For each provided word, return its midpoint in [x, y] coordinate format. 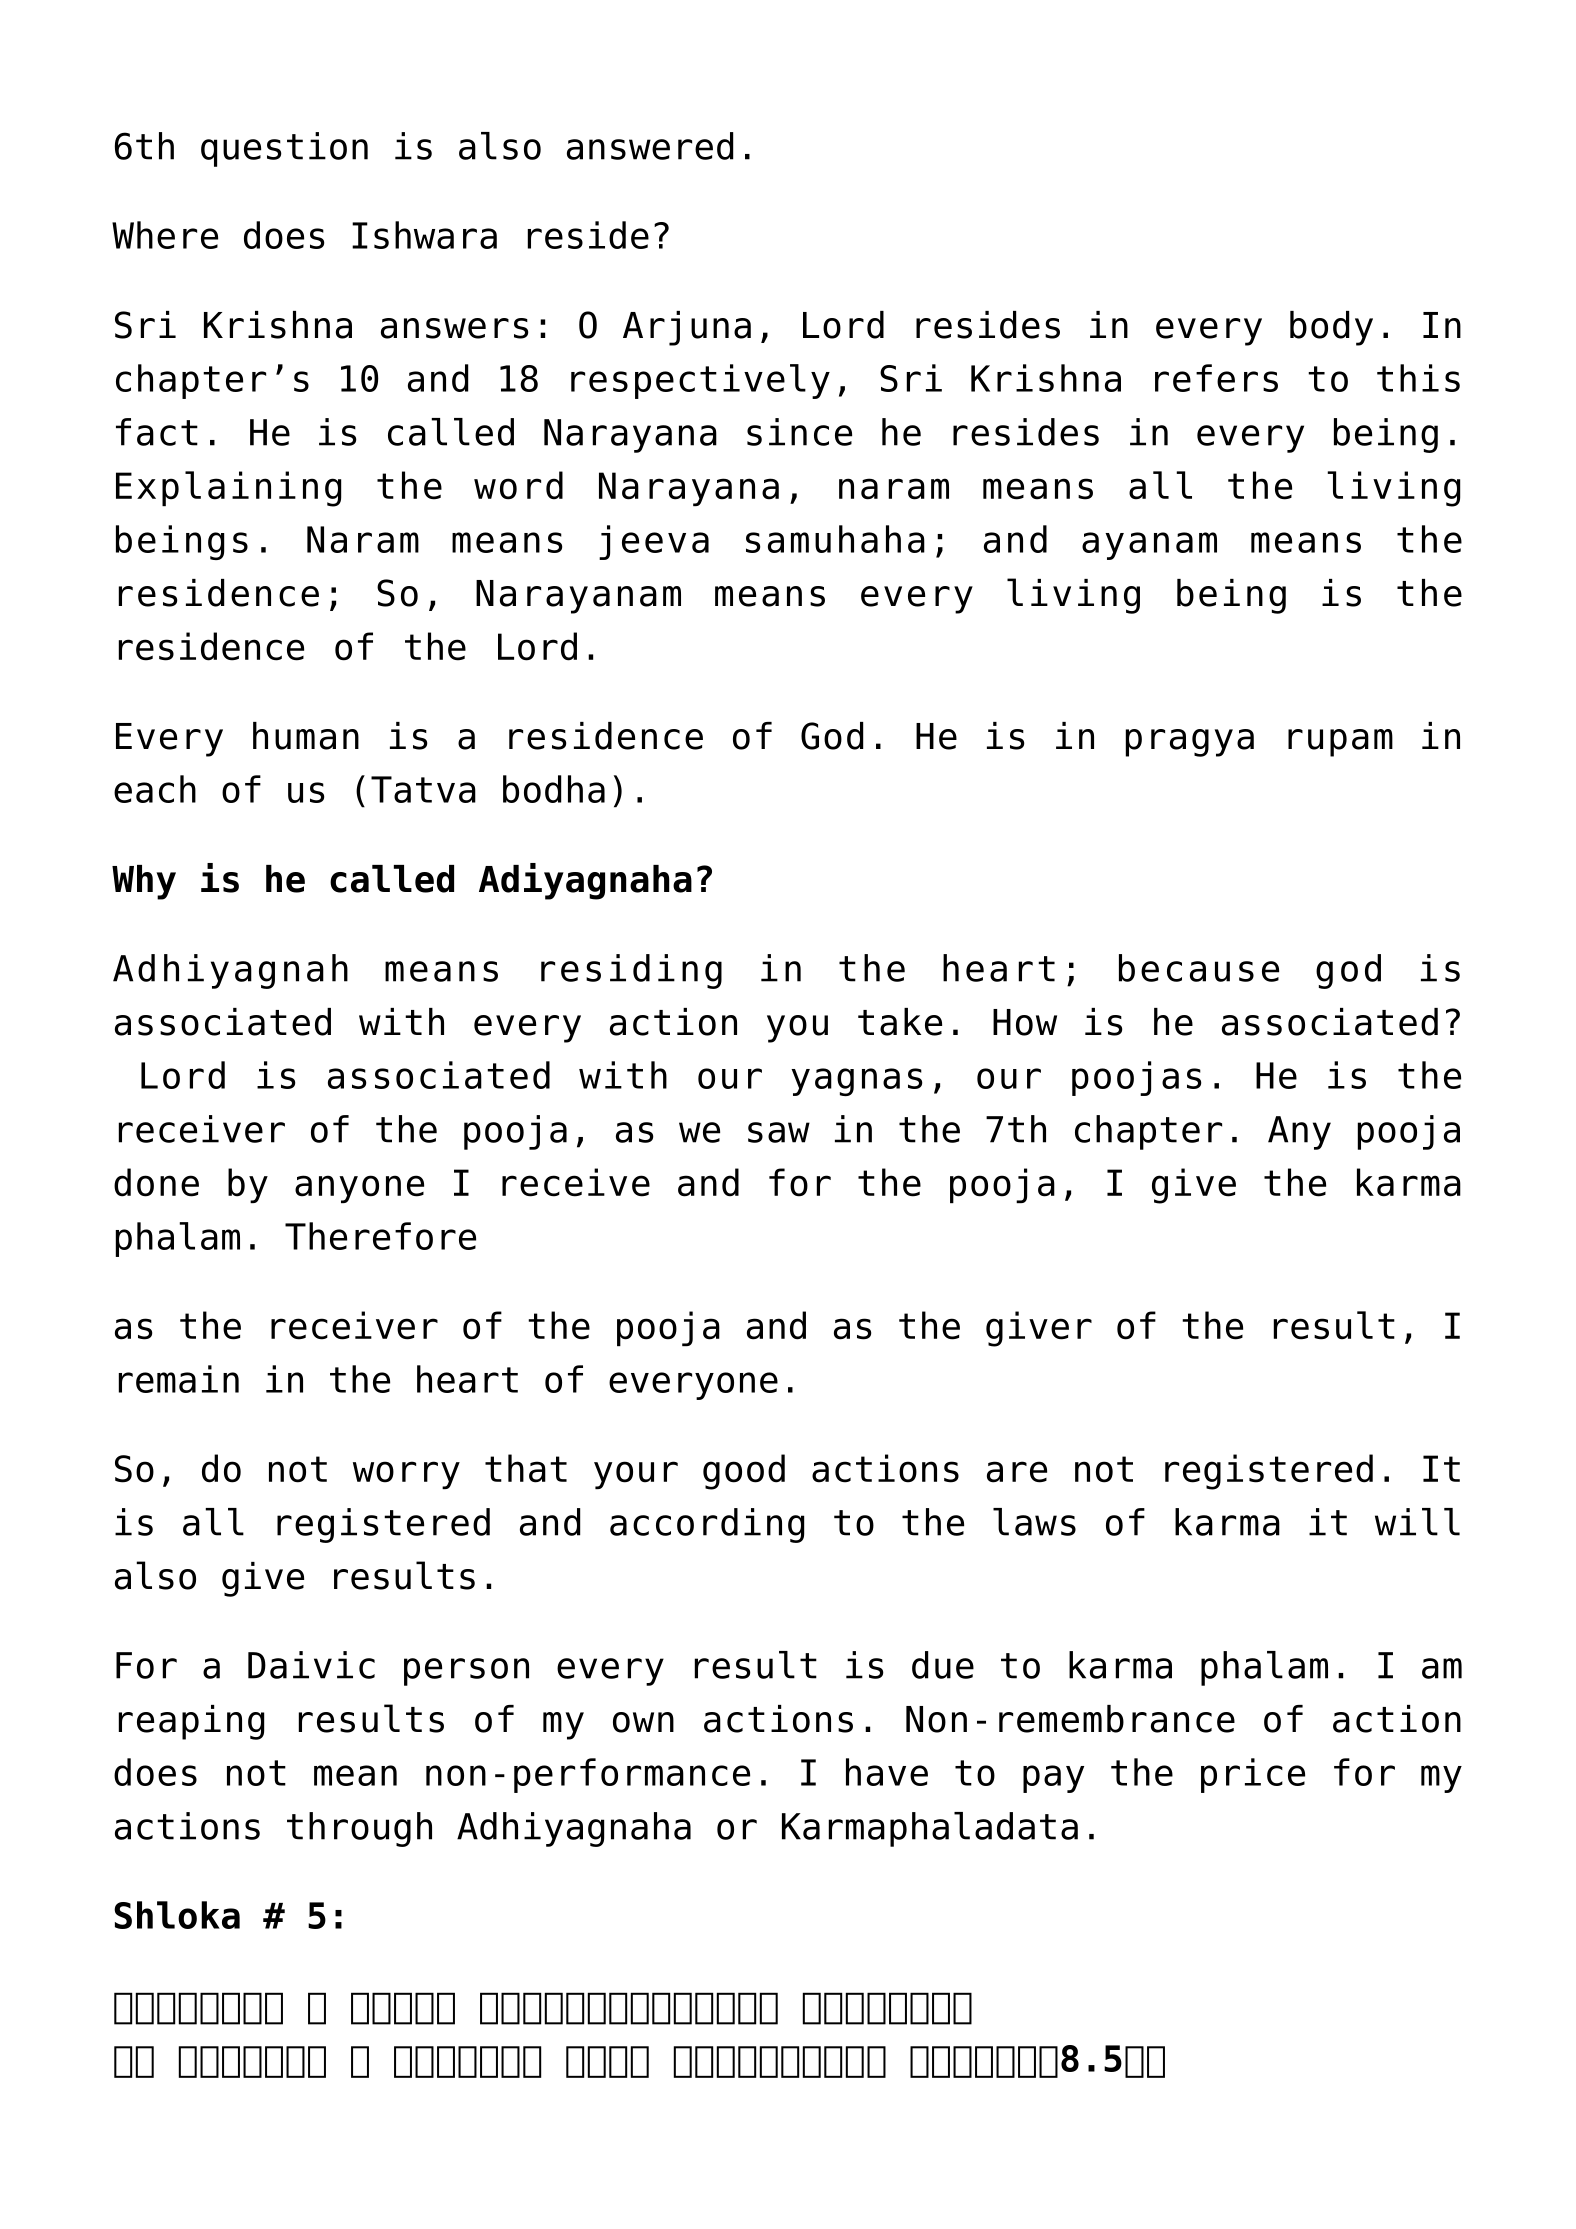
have [887, 1772]
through [359, 1829]
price [1253, 1775]
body [1331, 328]
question [284, 149]
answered [650, 146]
